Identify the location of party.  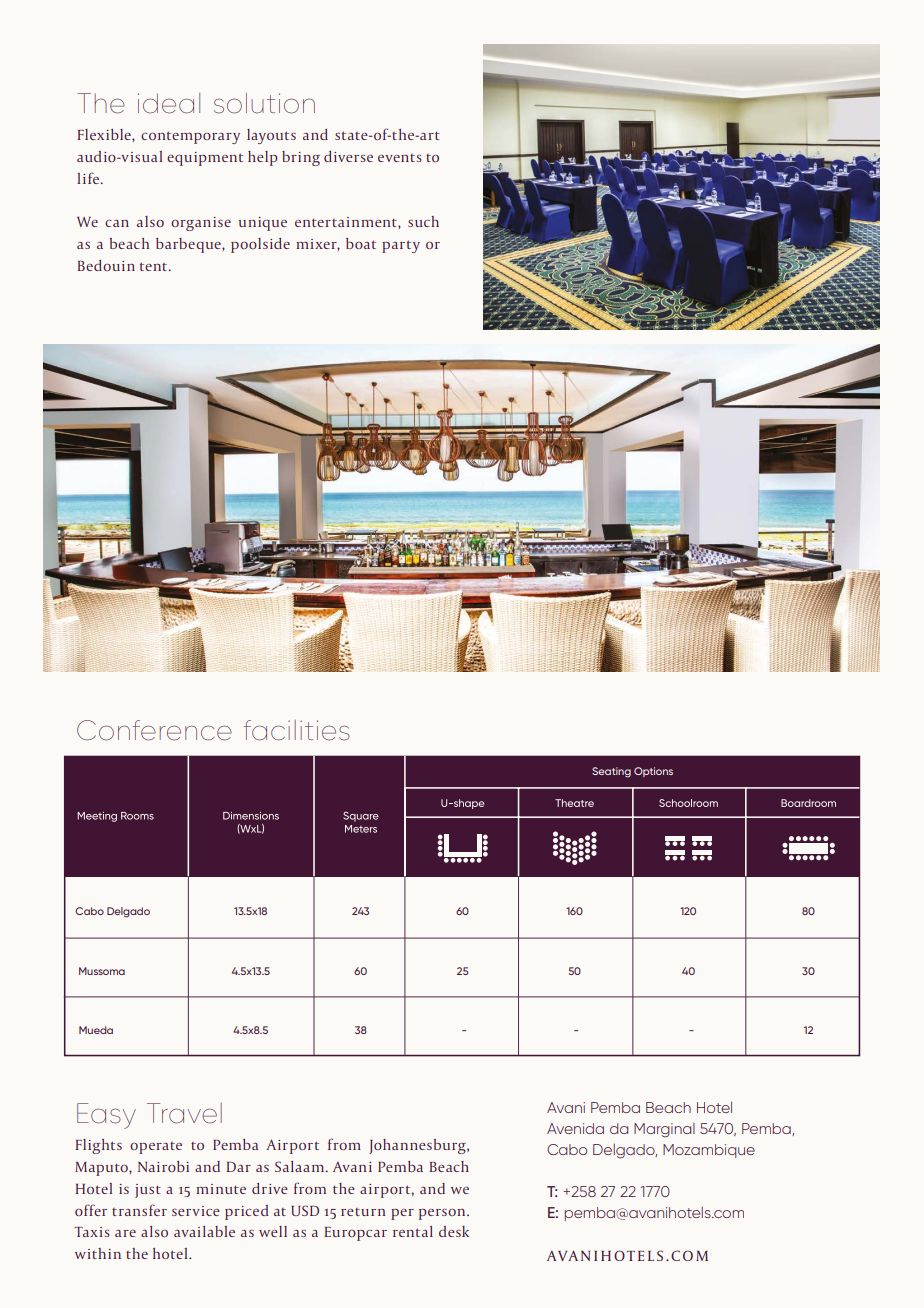
(401, 246).
